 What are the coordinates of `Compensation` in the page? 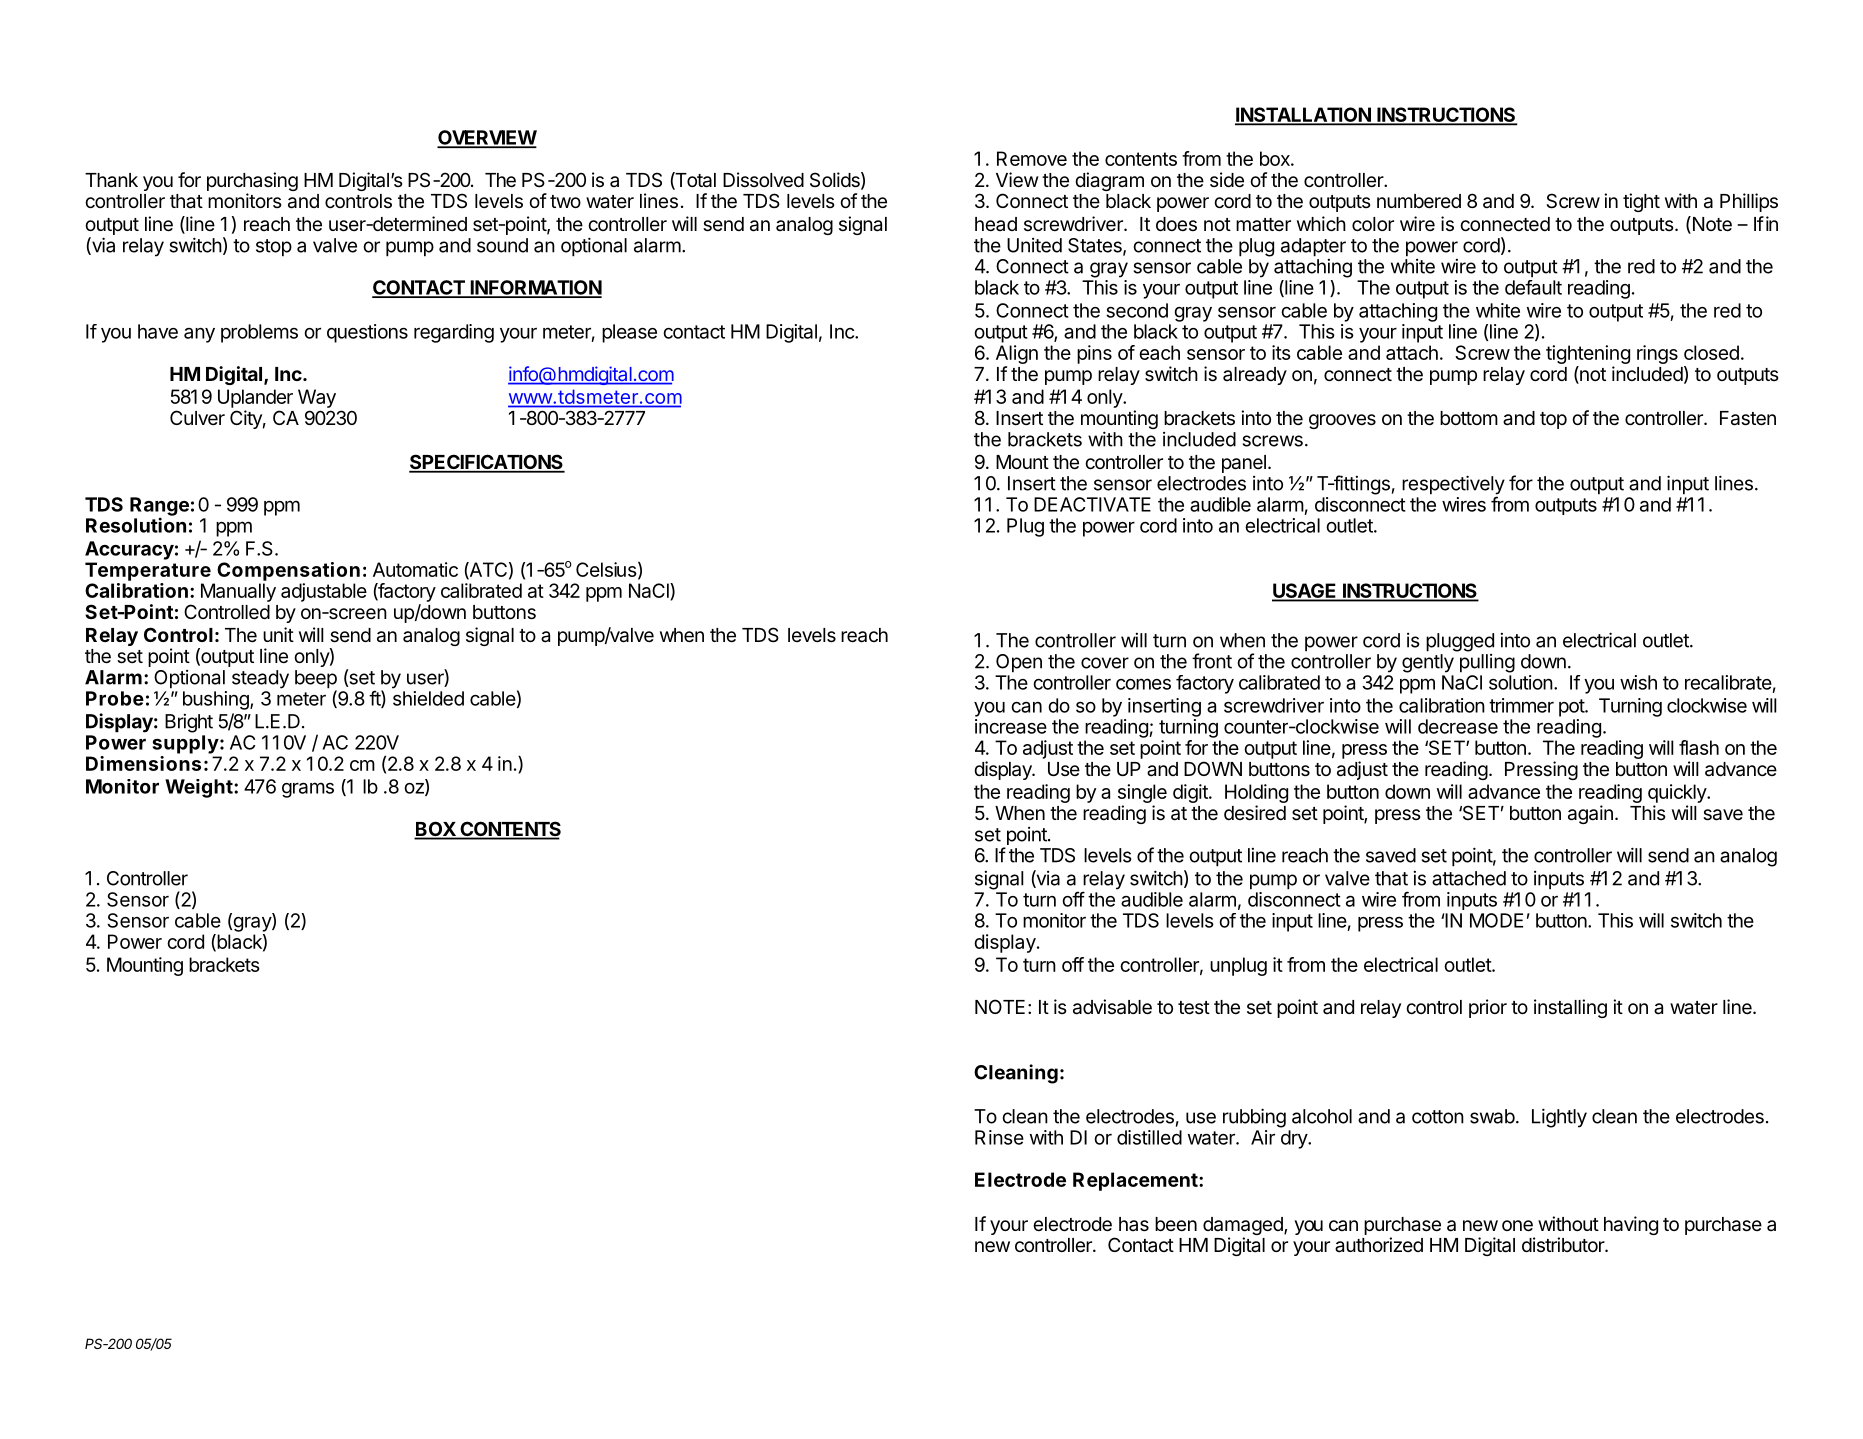 It's located at (288, 571).
